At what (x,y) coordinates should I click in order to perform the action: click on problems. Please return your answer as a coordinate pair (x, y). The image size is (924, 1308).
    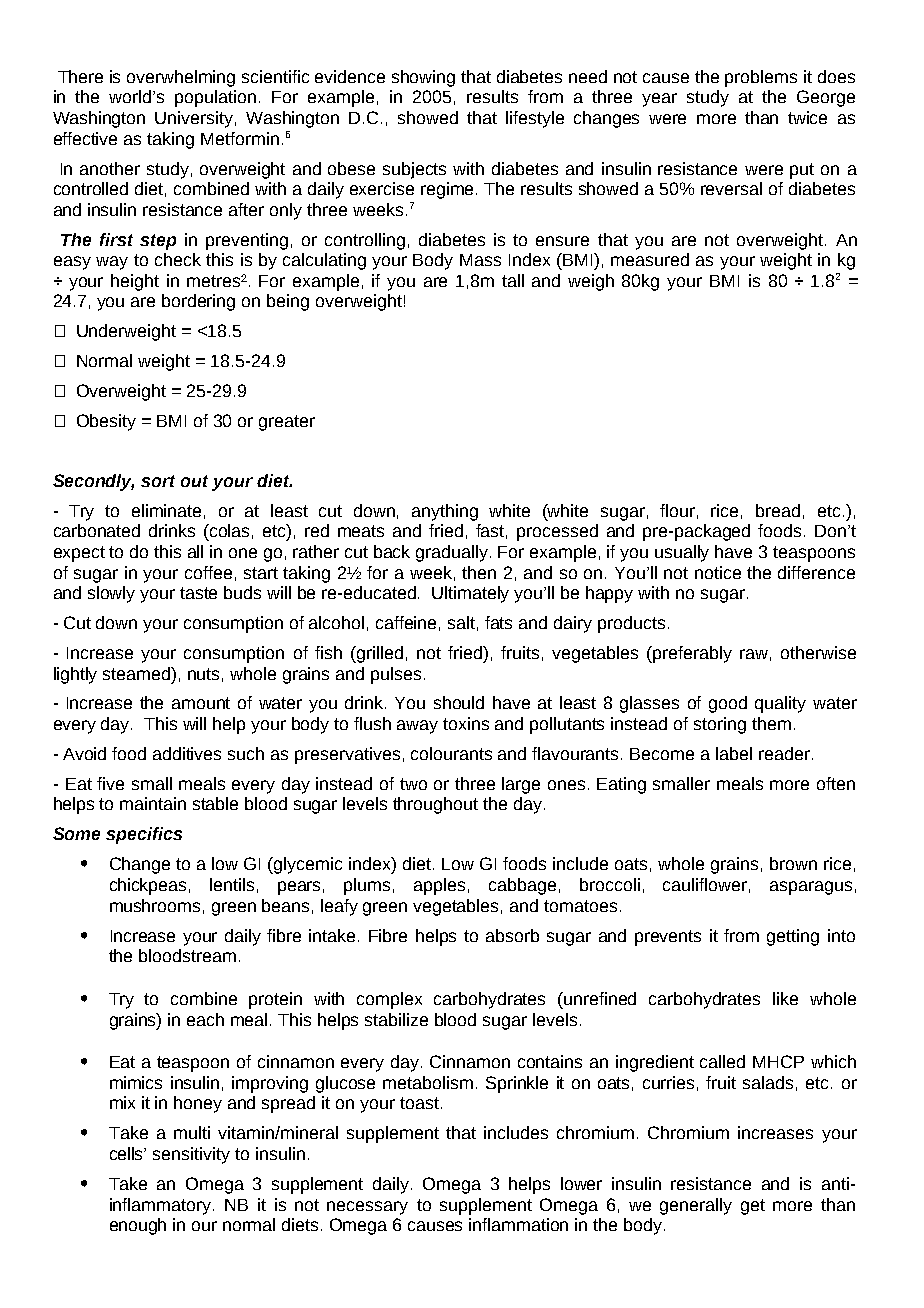
    Looking at the image, I should click on (761, 78).
